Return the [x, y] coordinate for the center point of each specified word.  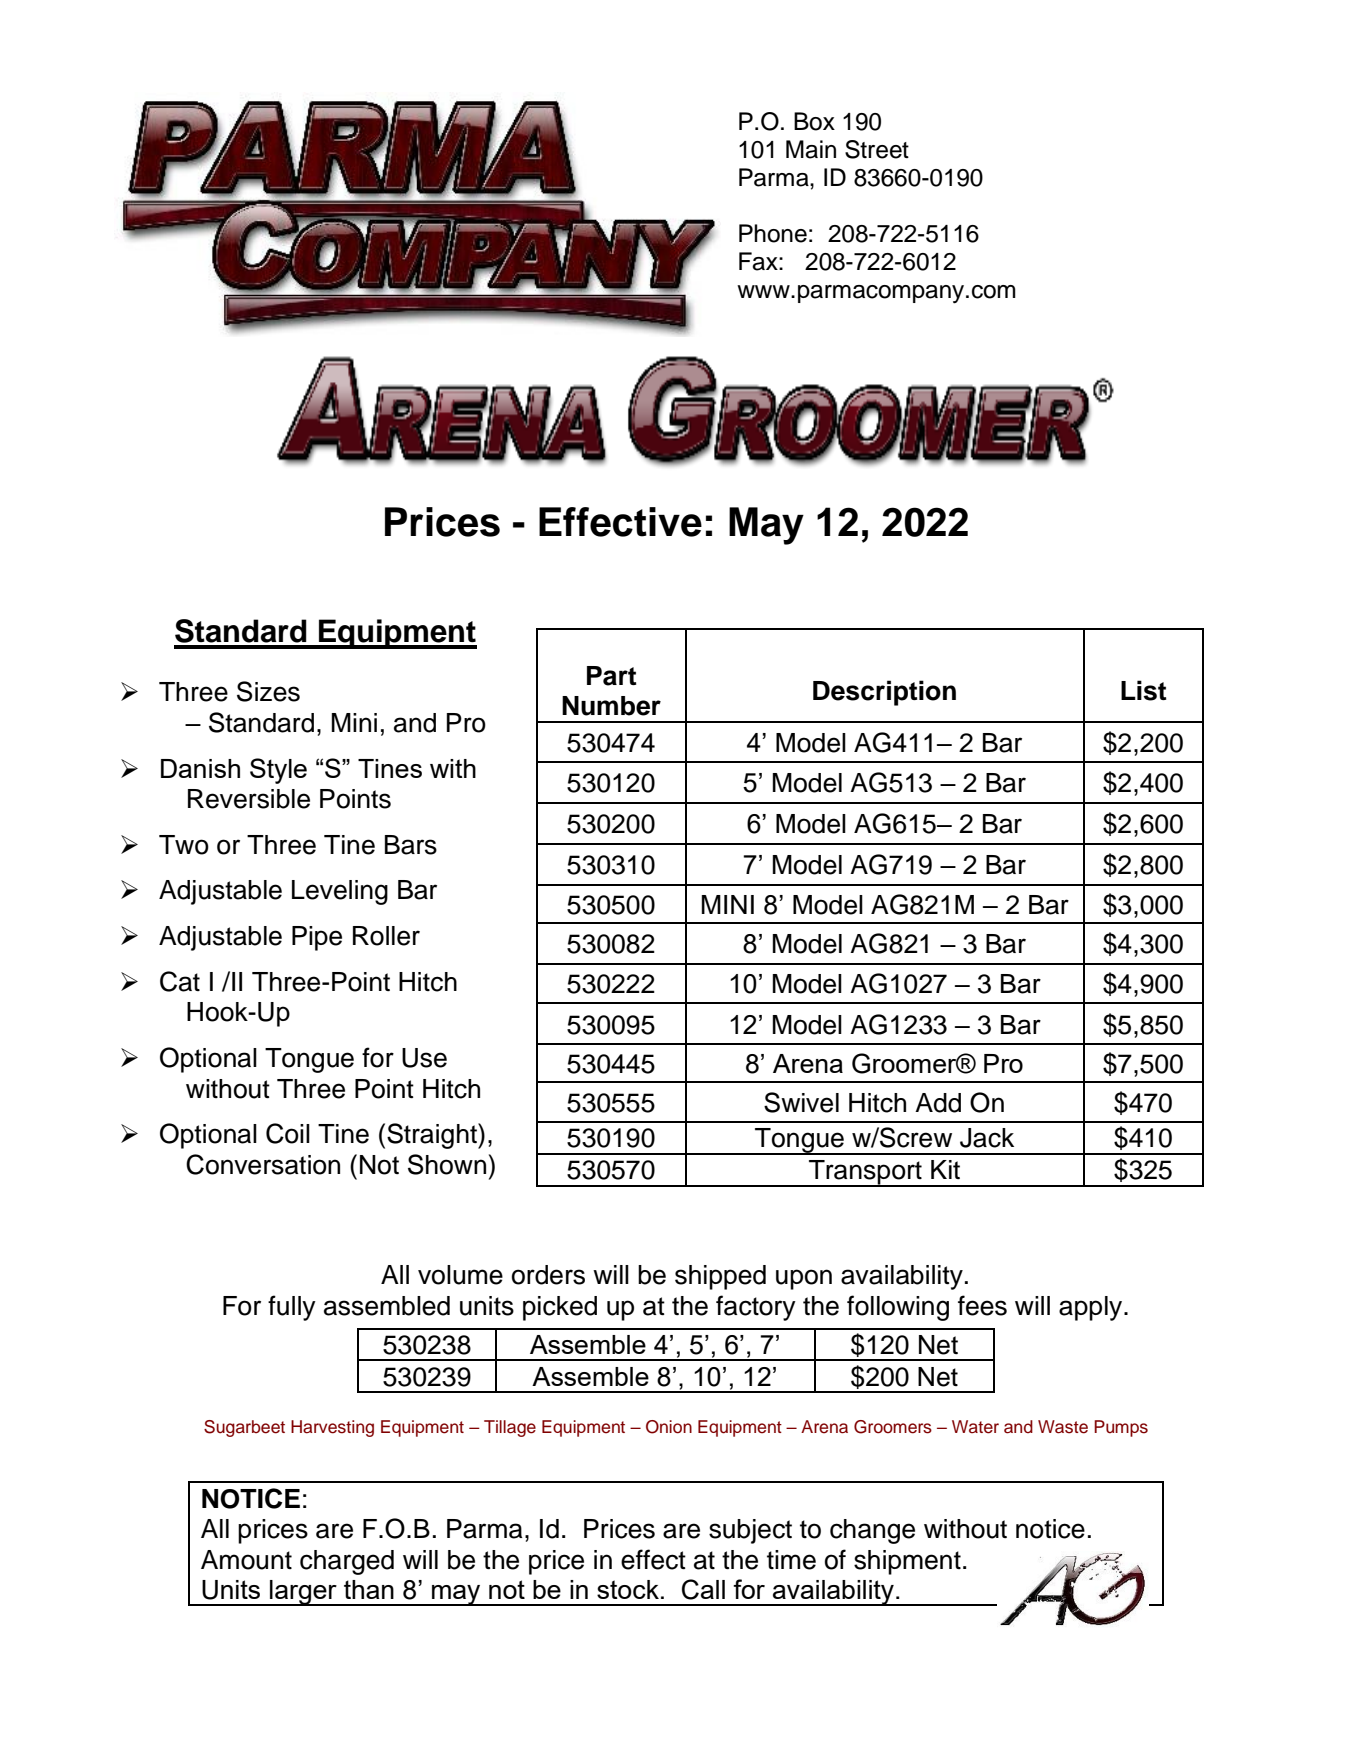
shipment [907, 1562]
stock [628, 1589]
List [1143, 690]
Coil [288, 1133]
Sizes [268, 691]
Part [611, 676]
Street [877, 149]
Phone [773, 233]
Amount [246, 1560]
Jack [987, 1138]
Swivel [801, 1102]
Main [811, 149]
